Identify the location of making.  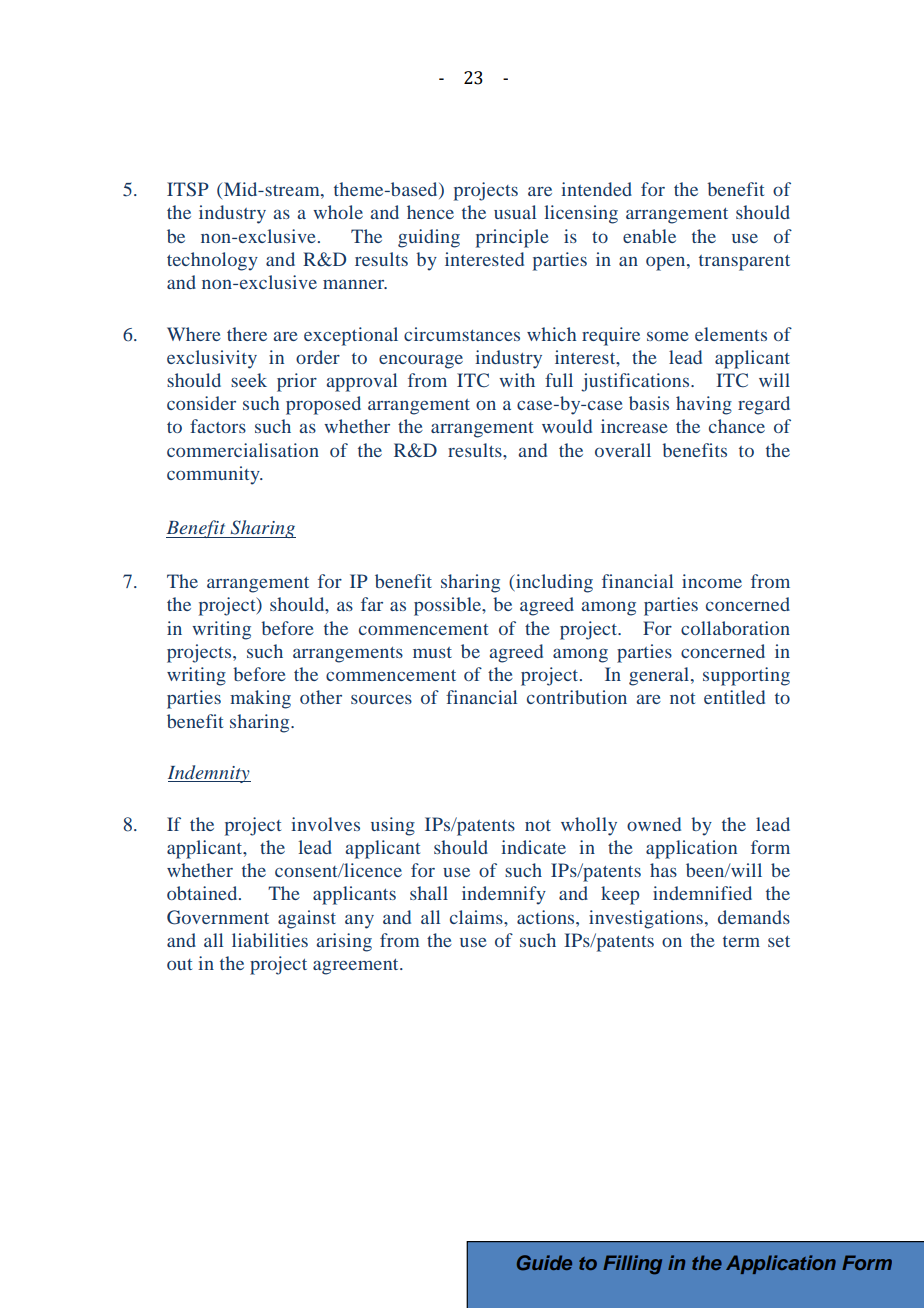
(260, 699).
